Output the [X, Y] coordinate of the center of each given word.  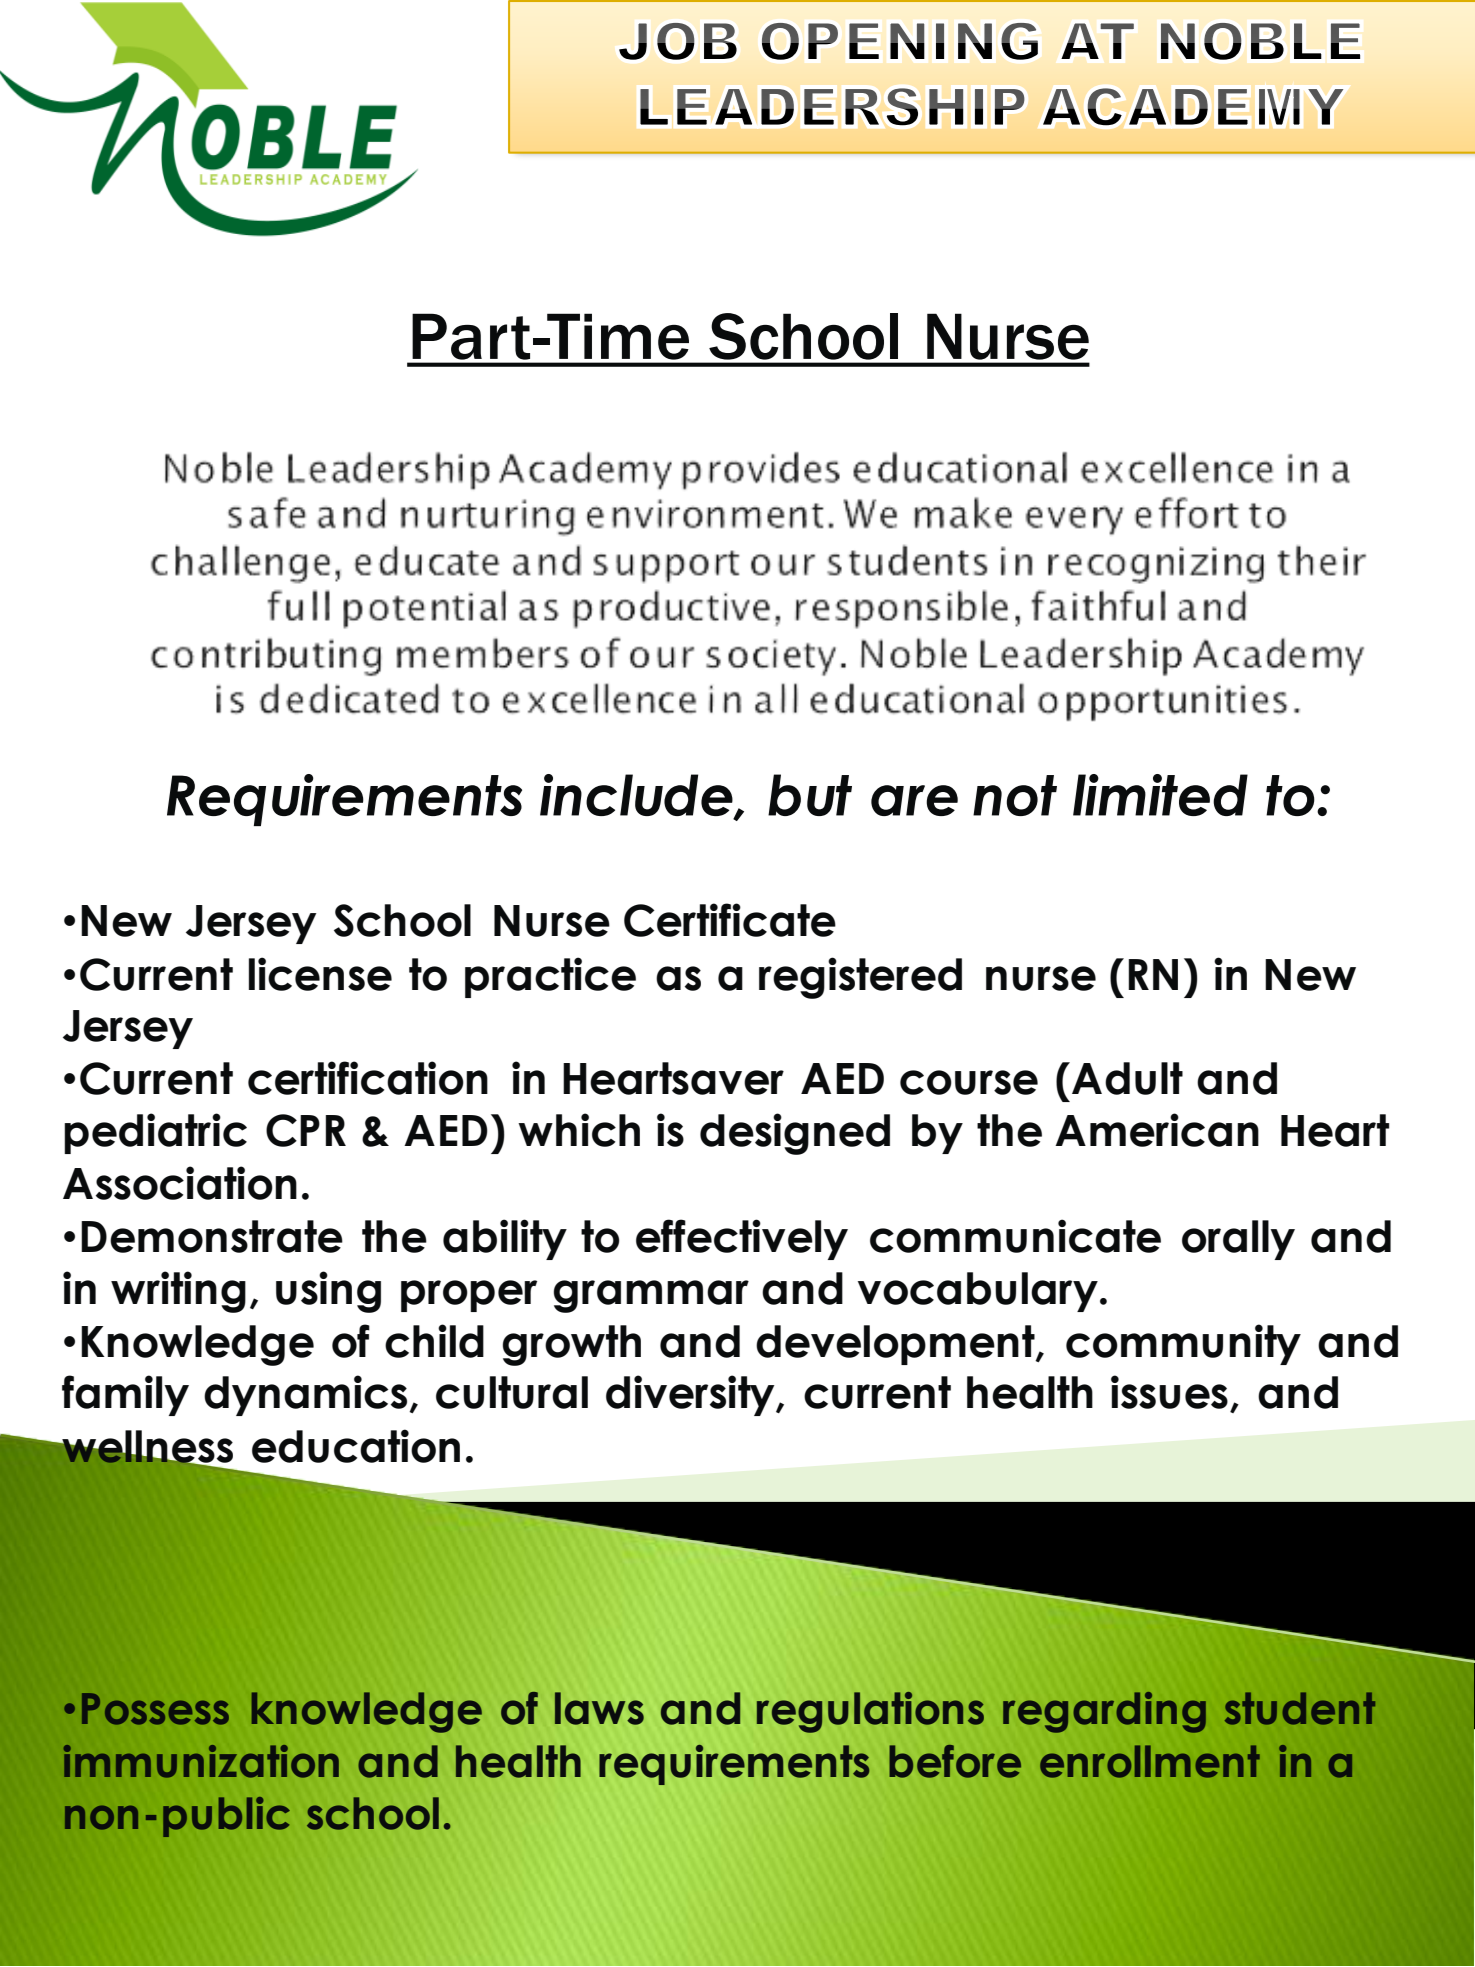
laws [599, 1708]
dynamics [305, 1395]
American [1157, 1130]
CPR [306, 1130]
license [320, 974]
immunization [201, 1761]
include [637, 796]
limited [1160, 795]
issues [1169, 1392]
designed [795, 1134]
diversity [691, 1395]
